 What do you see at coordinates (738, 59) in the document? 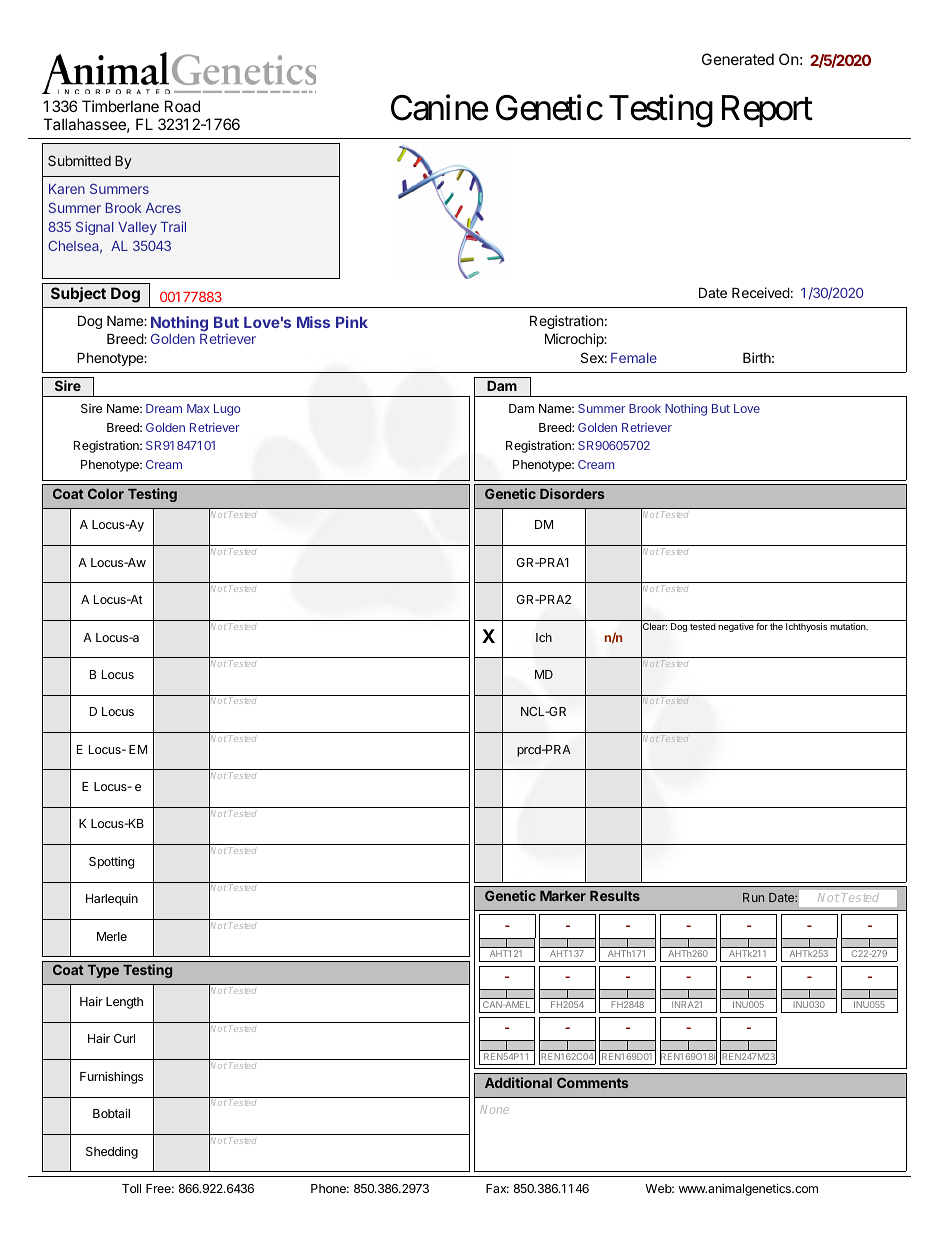
I see `Generated` at bounding box center [738, 59].
